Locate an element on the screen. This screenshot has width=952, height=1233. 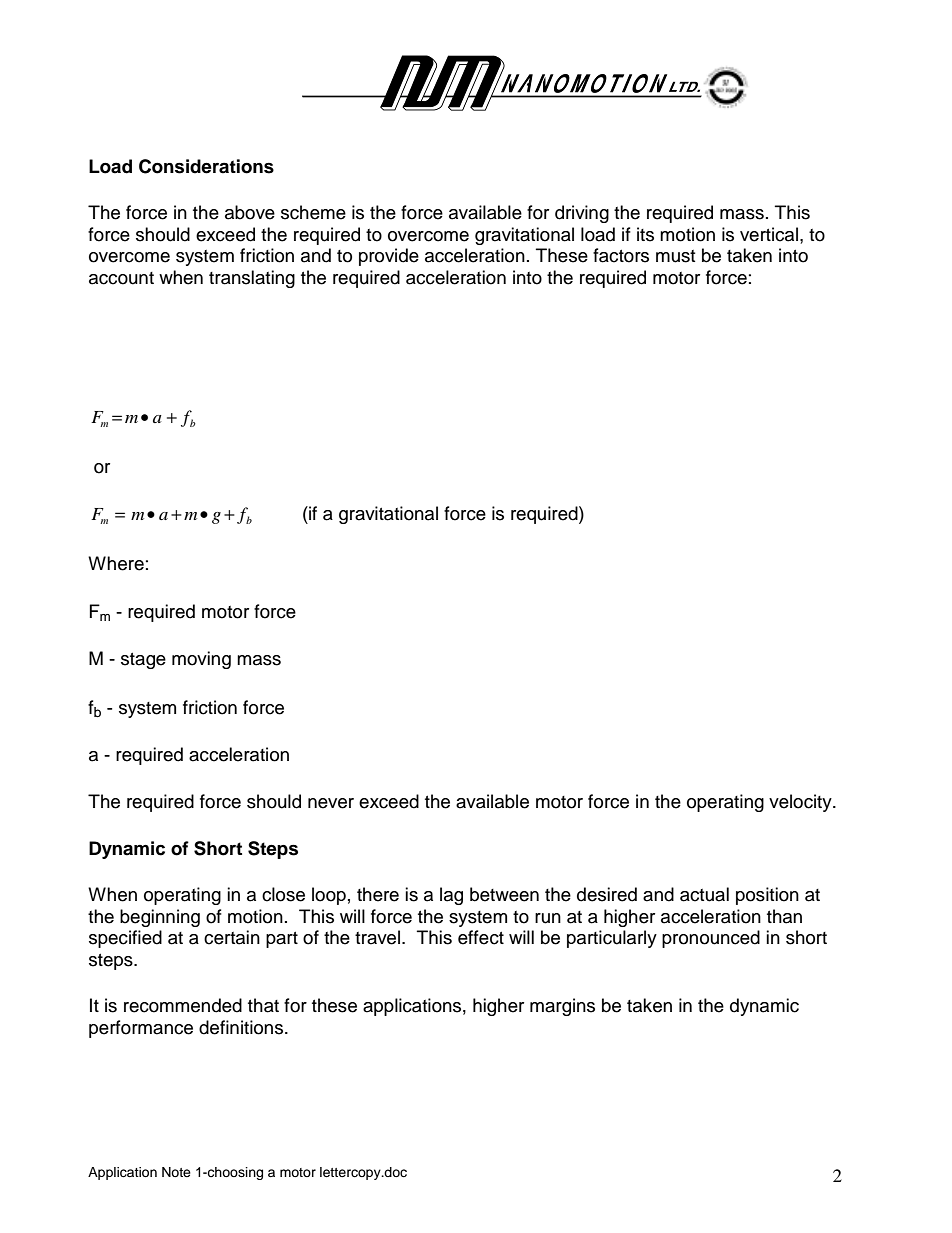
Where is located at coordinates (116, 563).
